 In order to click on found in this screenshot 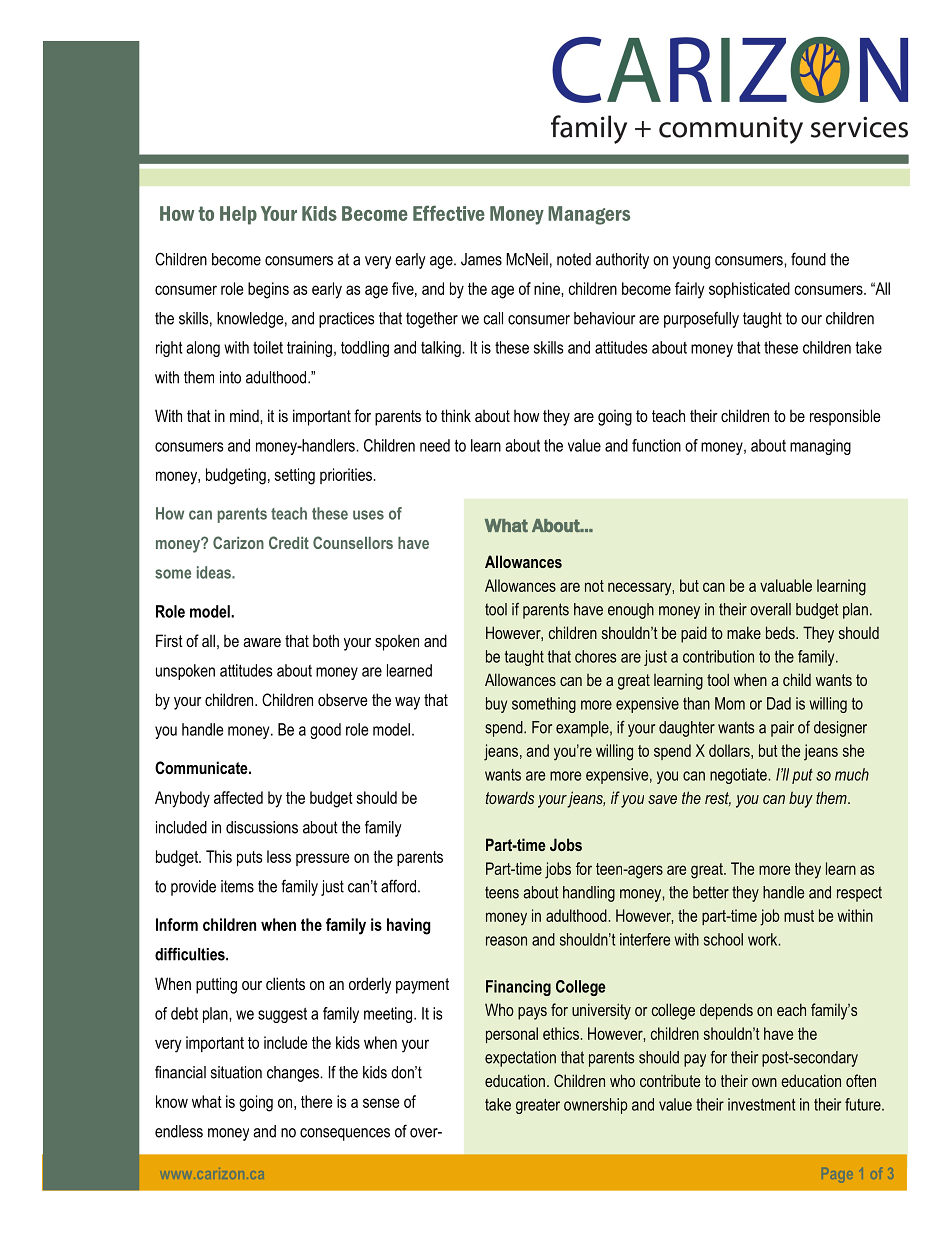, I will do `click(808, 259)`.
